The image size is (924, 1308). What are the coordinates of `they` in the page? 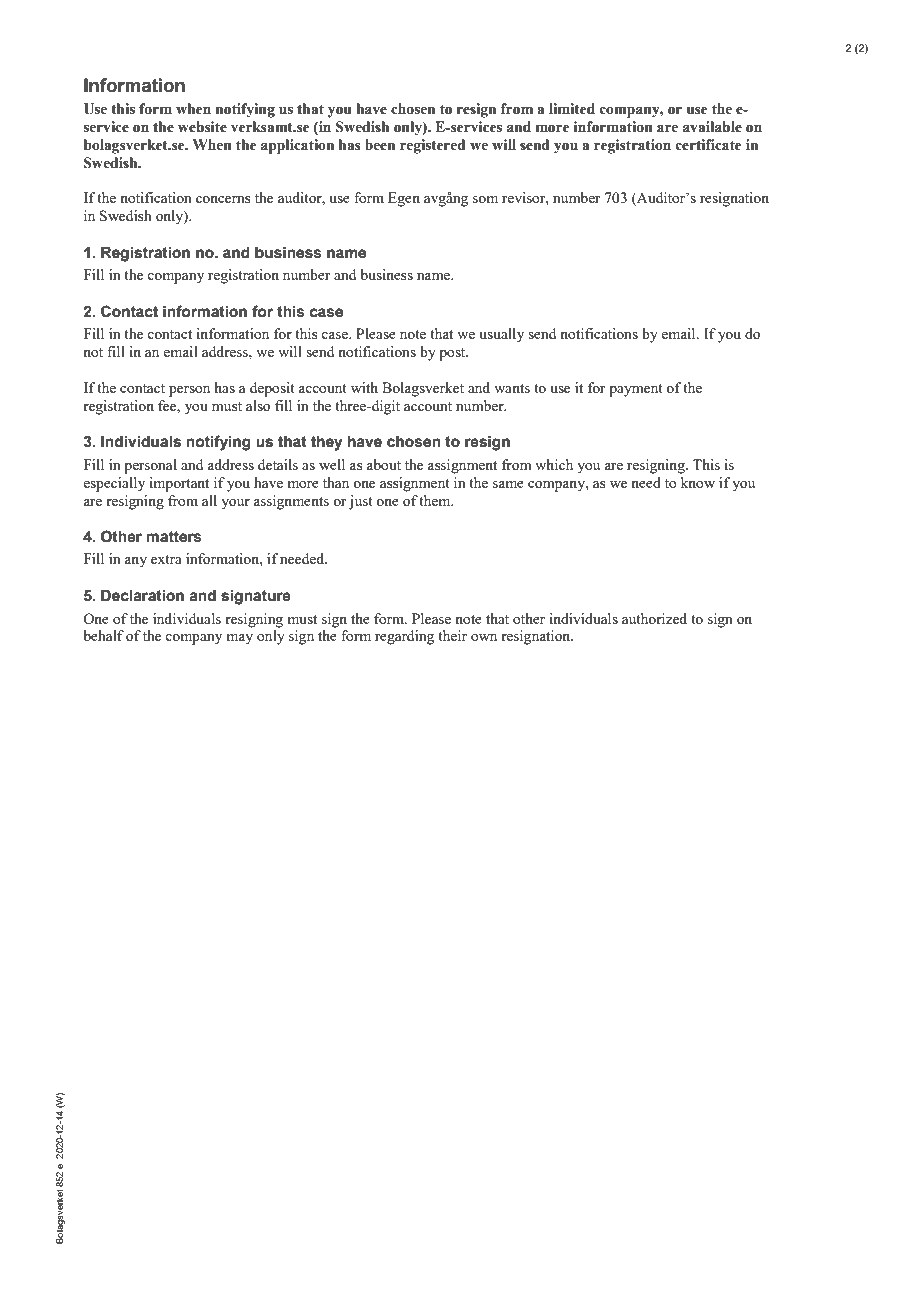 It's located at (327, 443).
